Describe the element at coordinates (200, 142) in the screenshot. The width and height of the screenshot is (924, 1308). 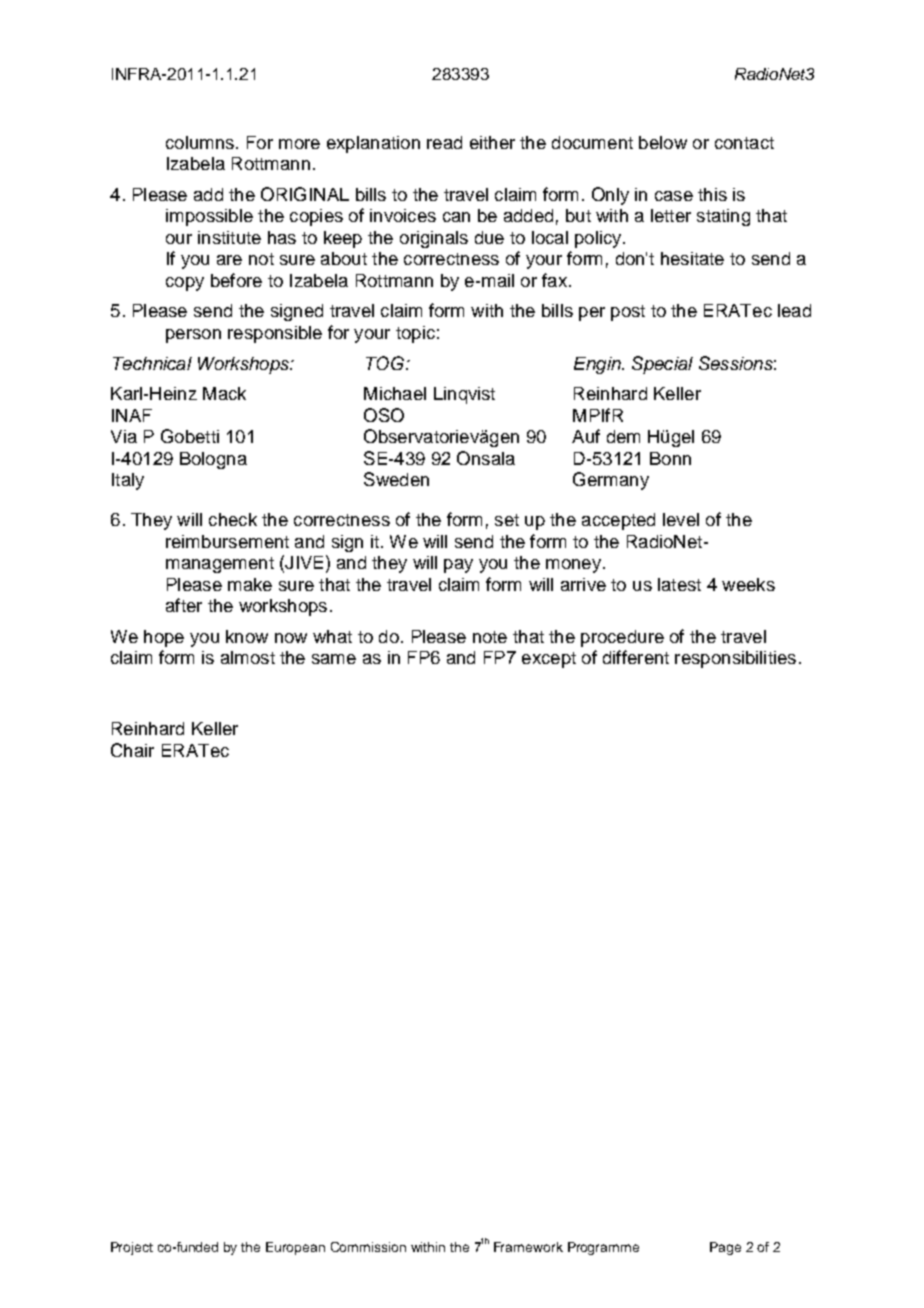
I see `columns` at that location.
